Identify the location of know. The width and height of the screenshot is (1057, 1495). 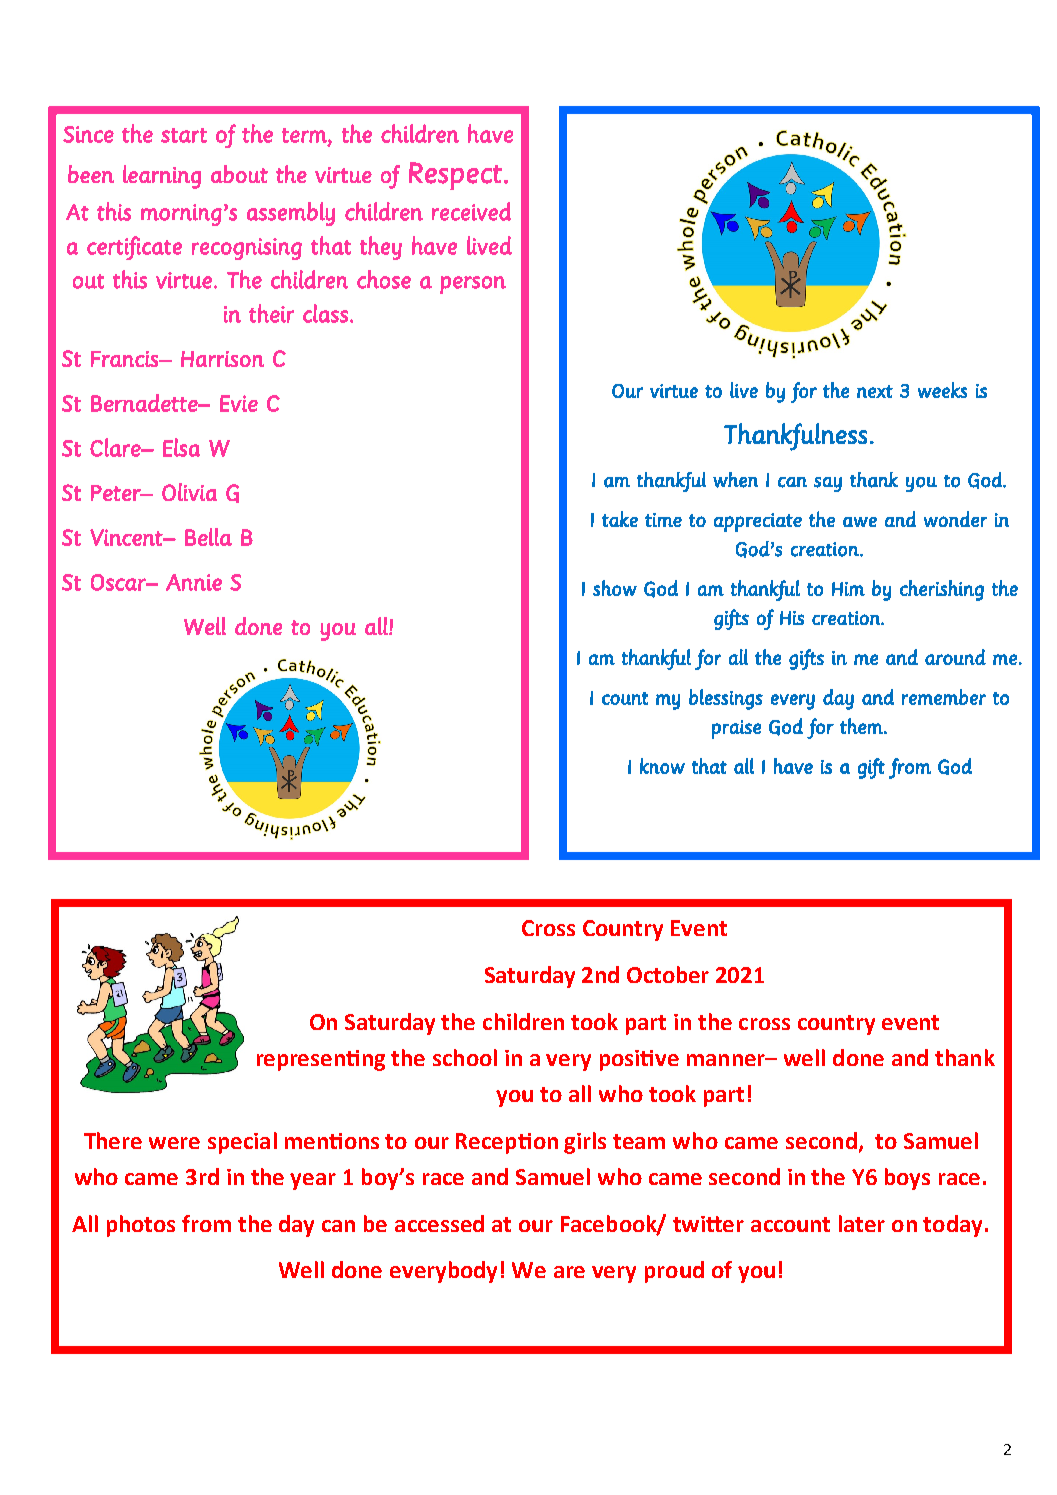
(662, 766).
